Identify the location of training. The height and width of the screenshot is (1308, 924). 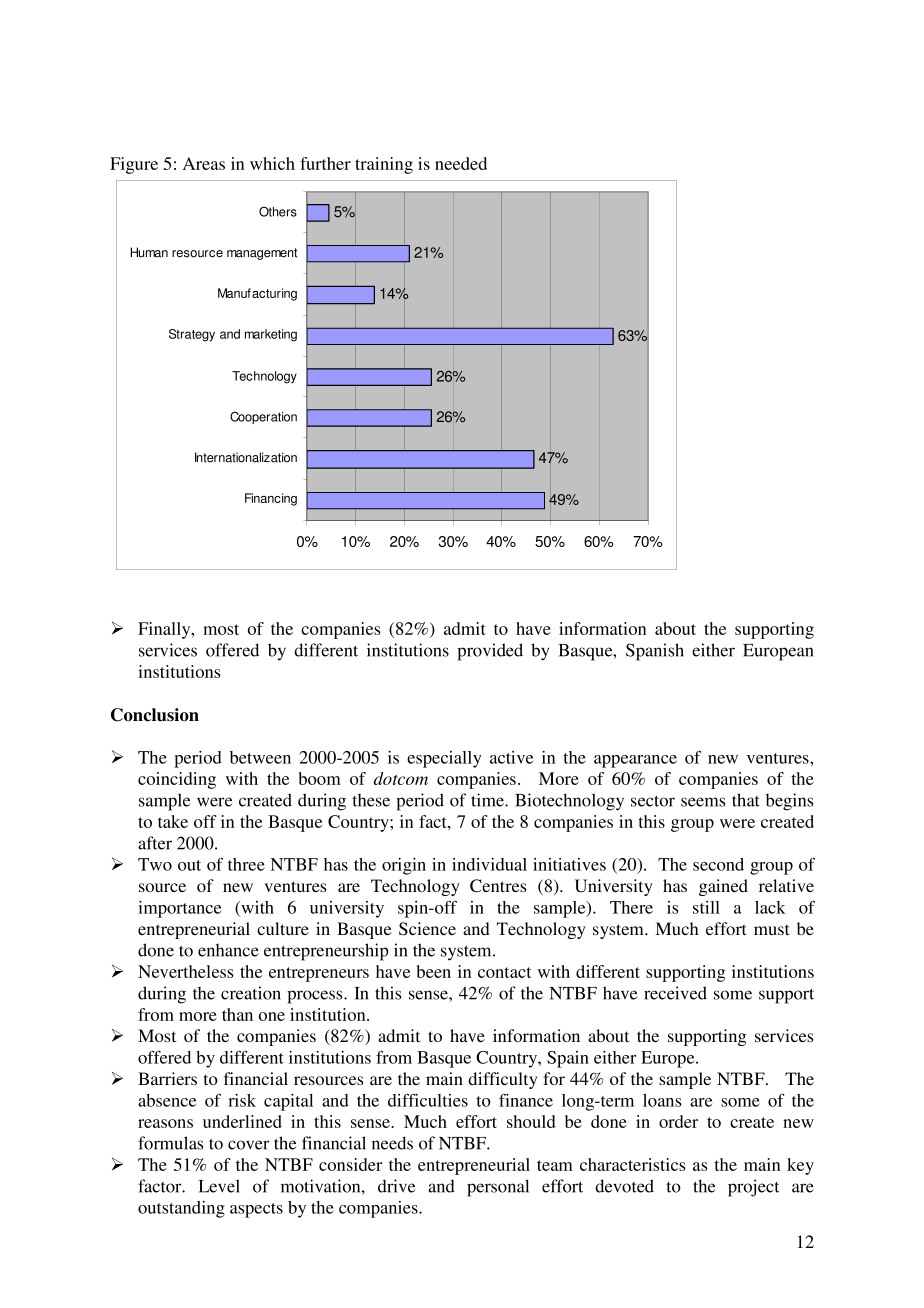
(384, 165).
